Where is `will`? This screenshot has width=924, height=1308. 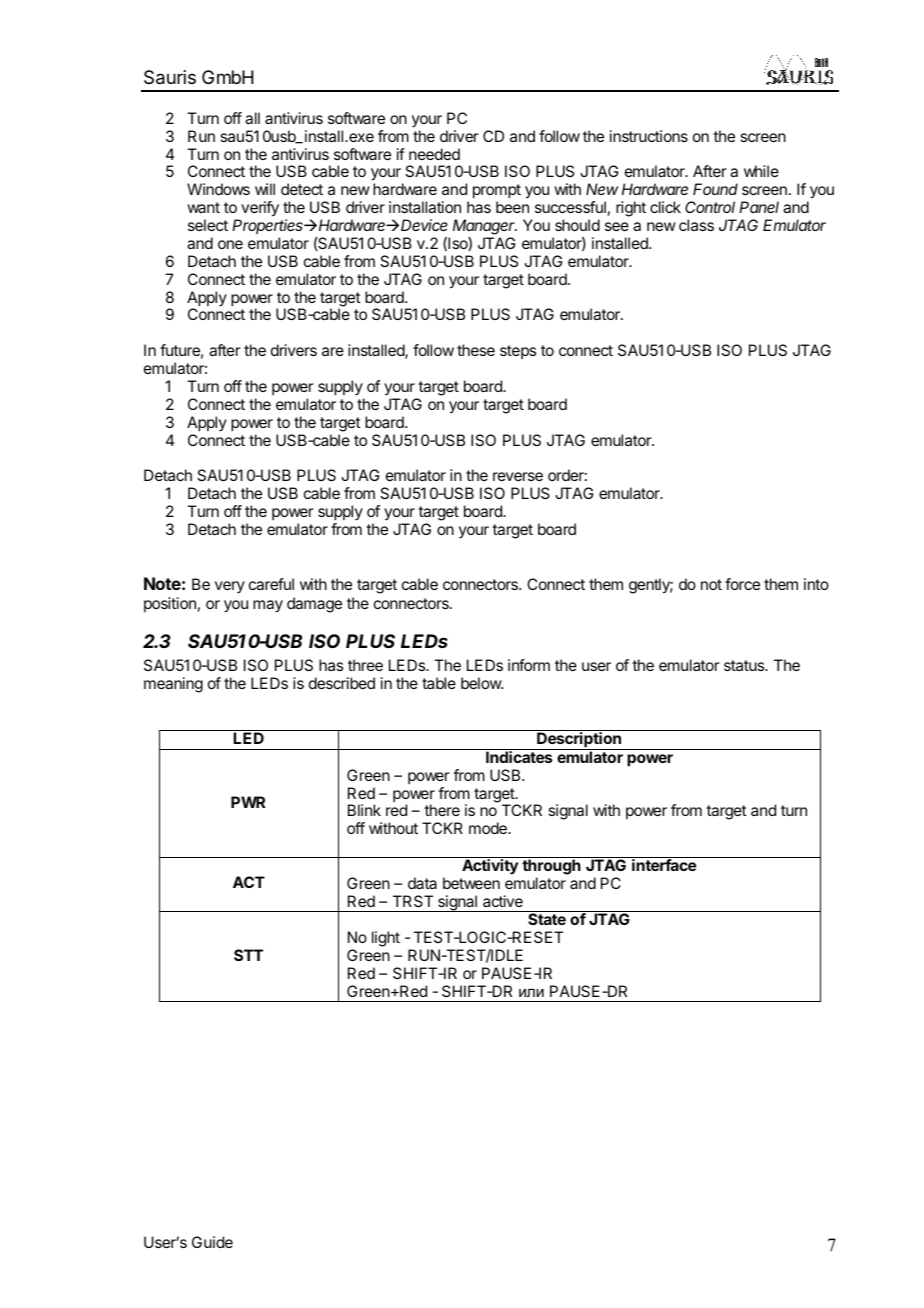 will is located at coordinates (265, 189).
